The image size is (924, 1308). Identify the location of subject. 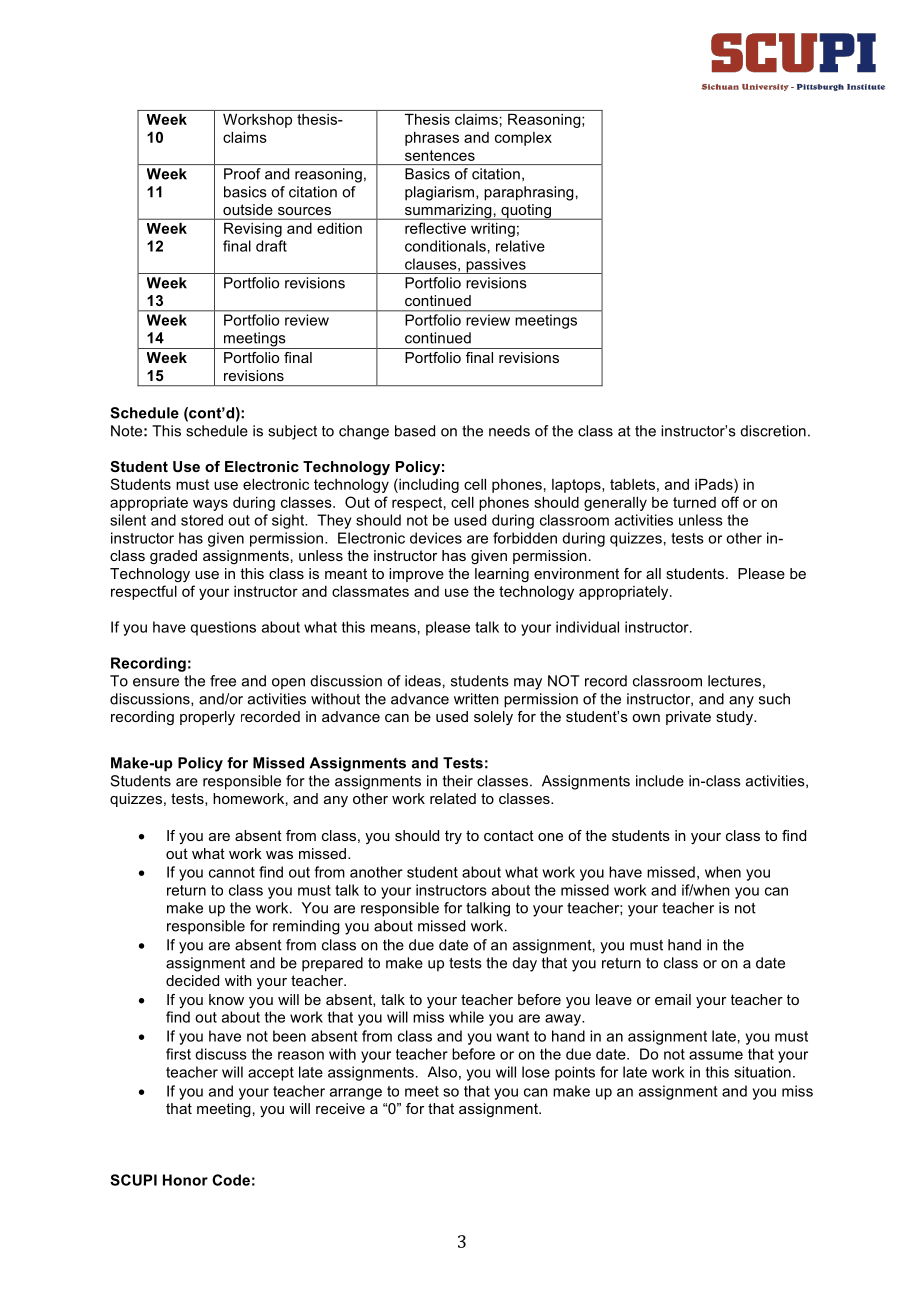
(292, 432).
